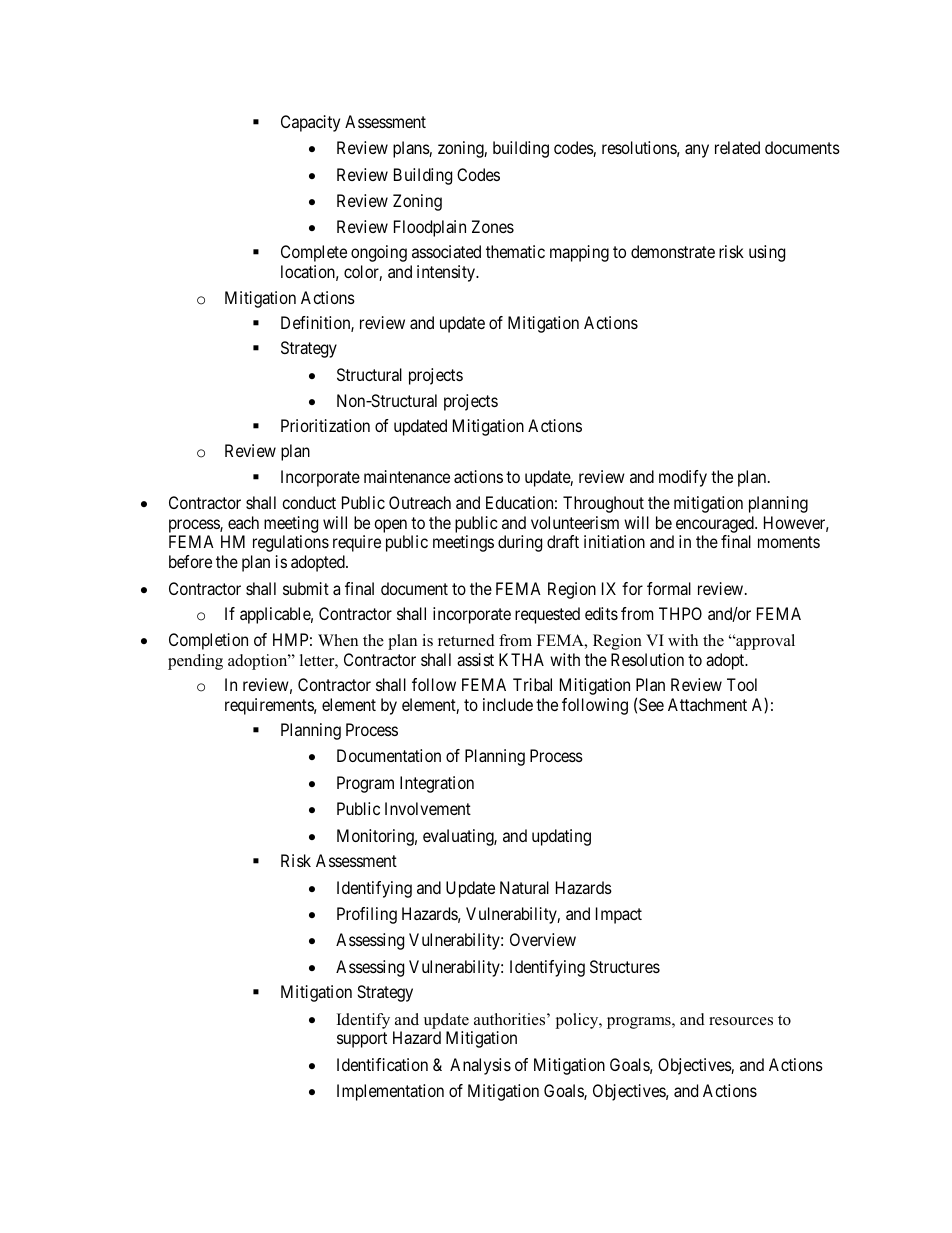 The height and width of the screenshot is (1233, 952). I want to click on resources, so click(741, 1021).
